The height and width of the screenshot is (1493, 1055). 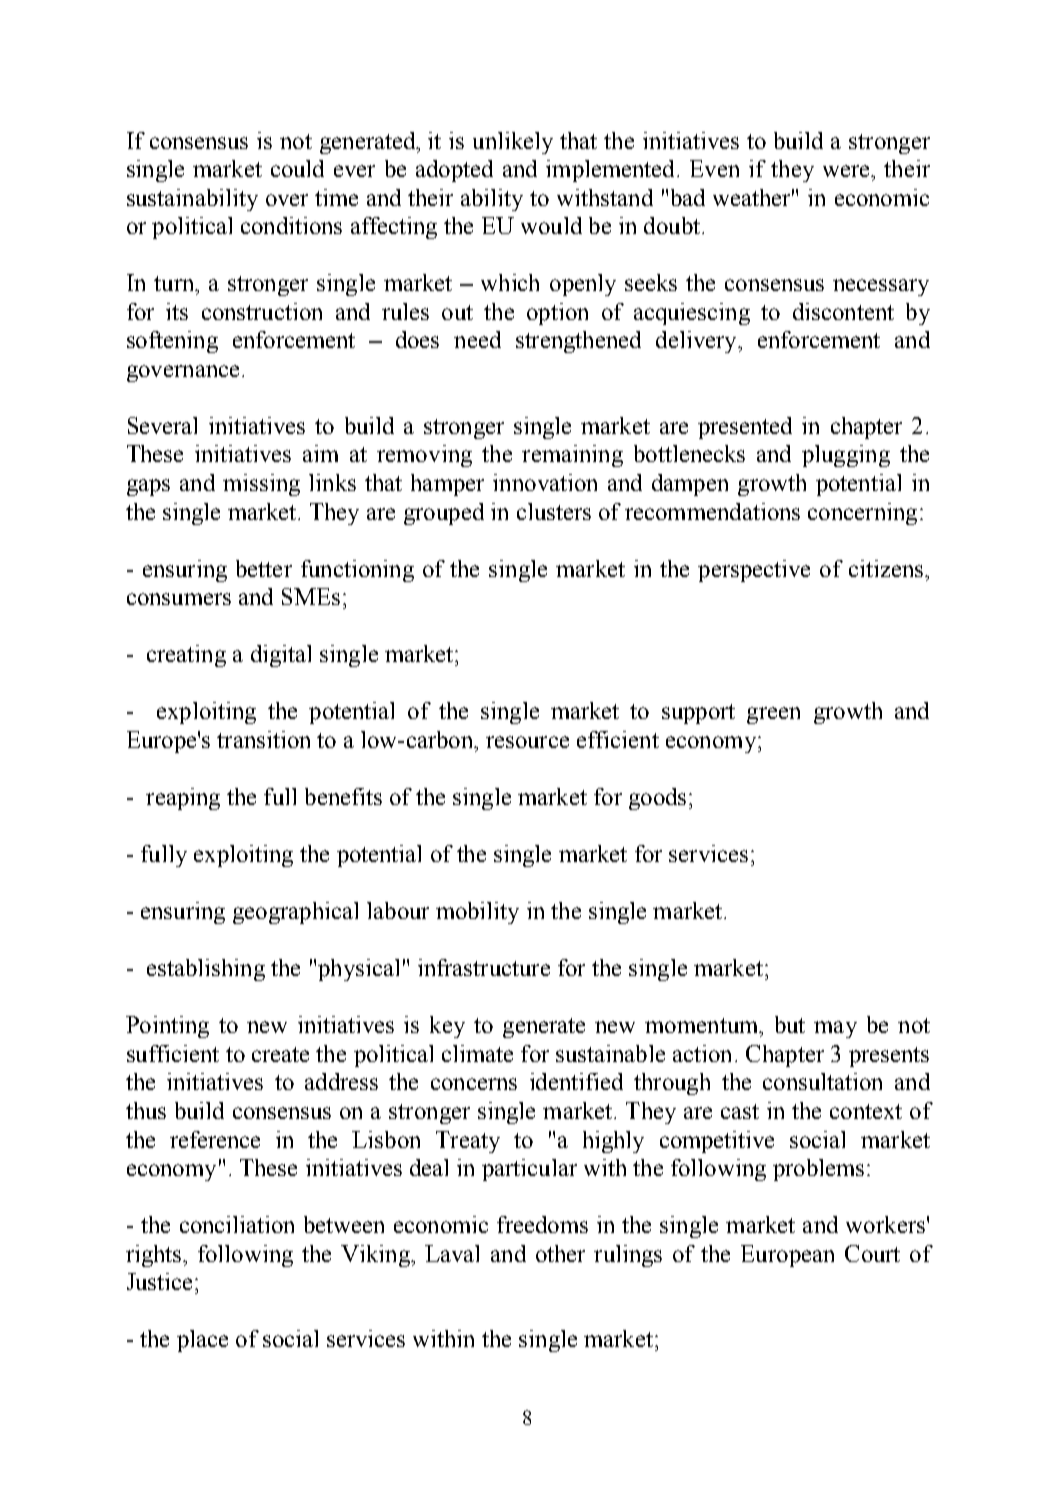 I want to click on better, so click(x=264, y=568).
